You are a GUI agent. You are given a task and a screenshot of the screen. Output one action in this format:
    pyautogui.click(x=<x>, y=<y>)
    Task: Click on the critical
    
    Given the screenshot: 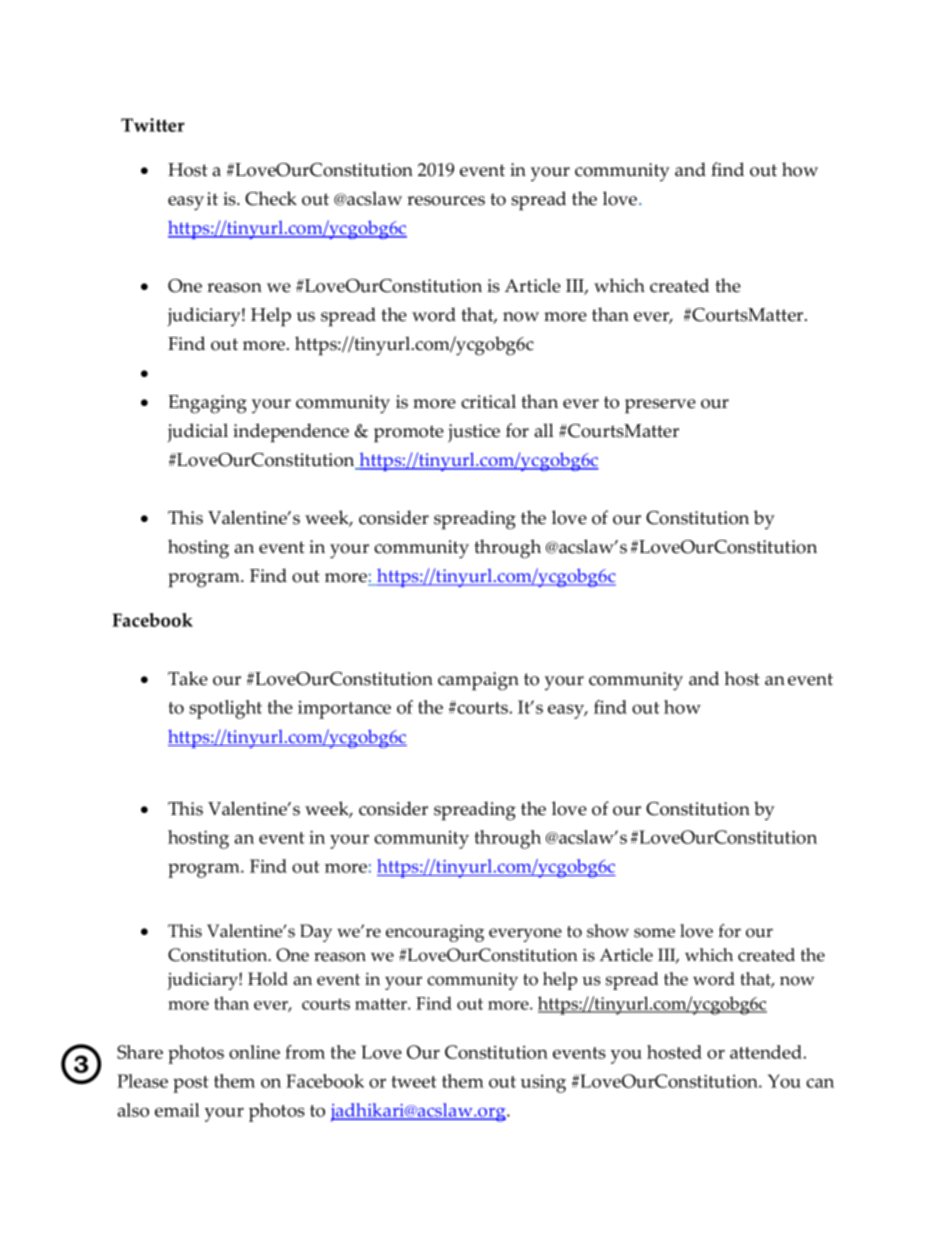 What is the action you would take?
    pyautogui.click(x=488, y=401)
